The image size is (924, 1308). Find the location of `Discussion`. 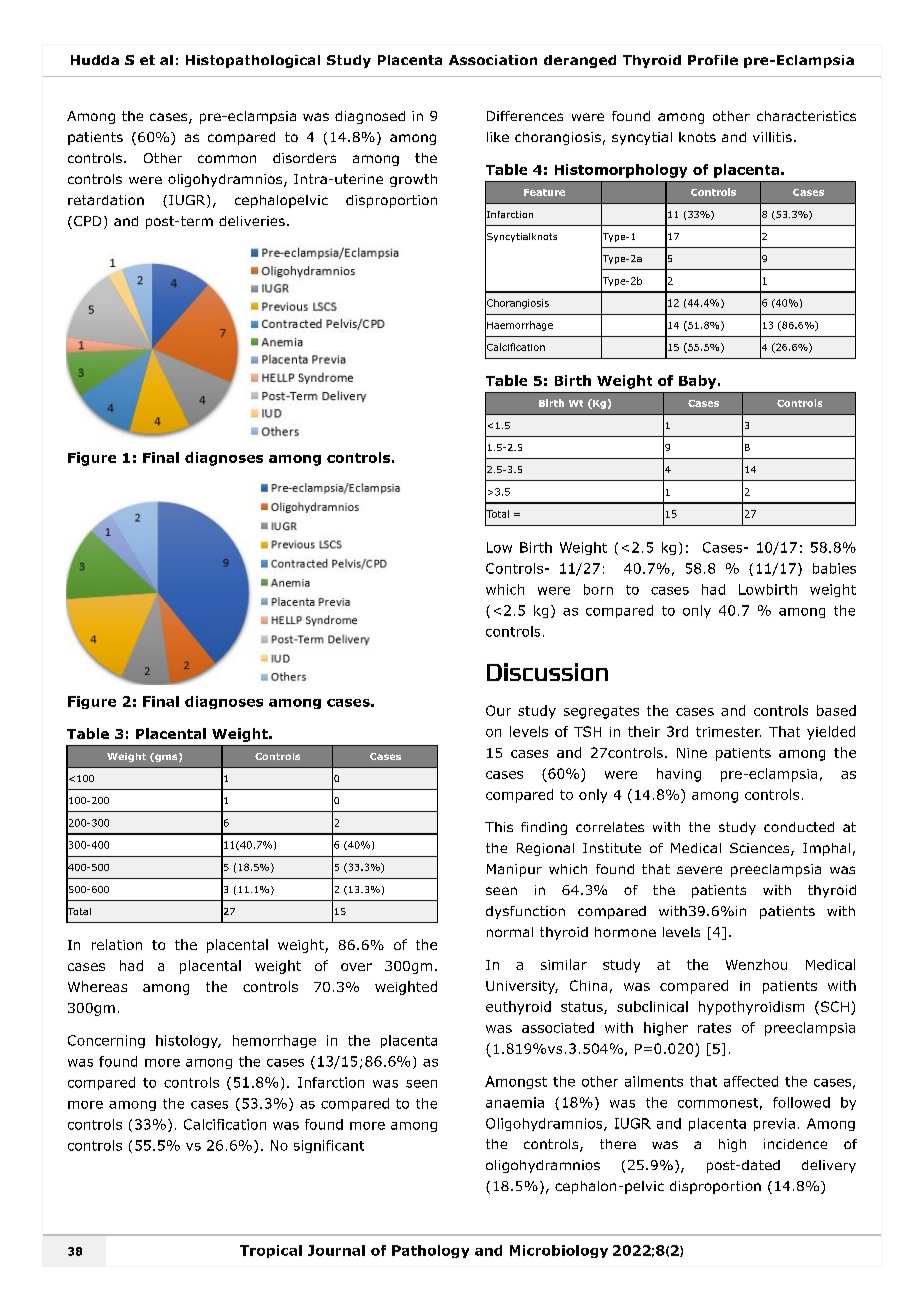

Discussion is located at coordinates (547, 672).
